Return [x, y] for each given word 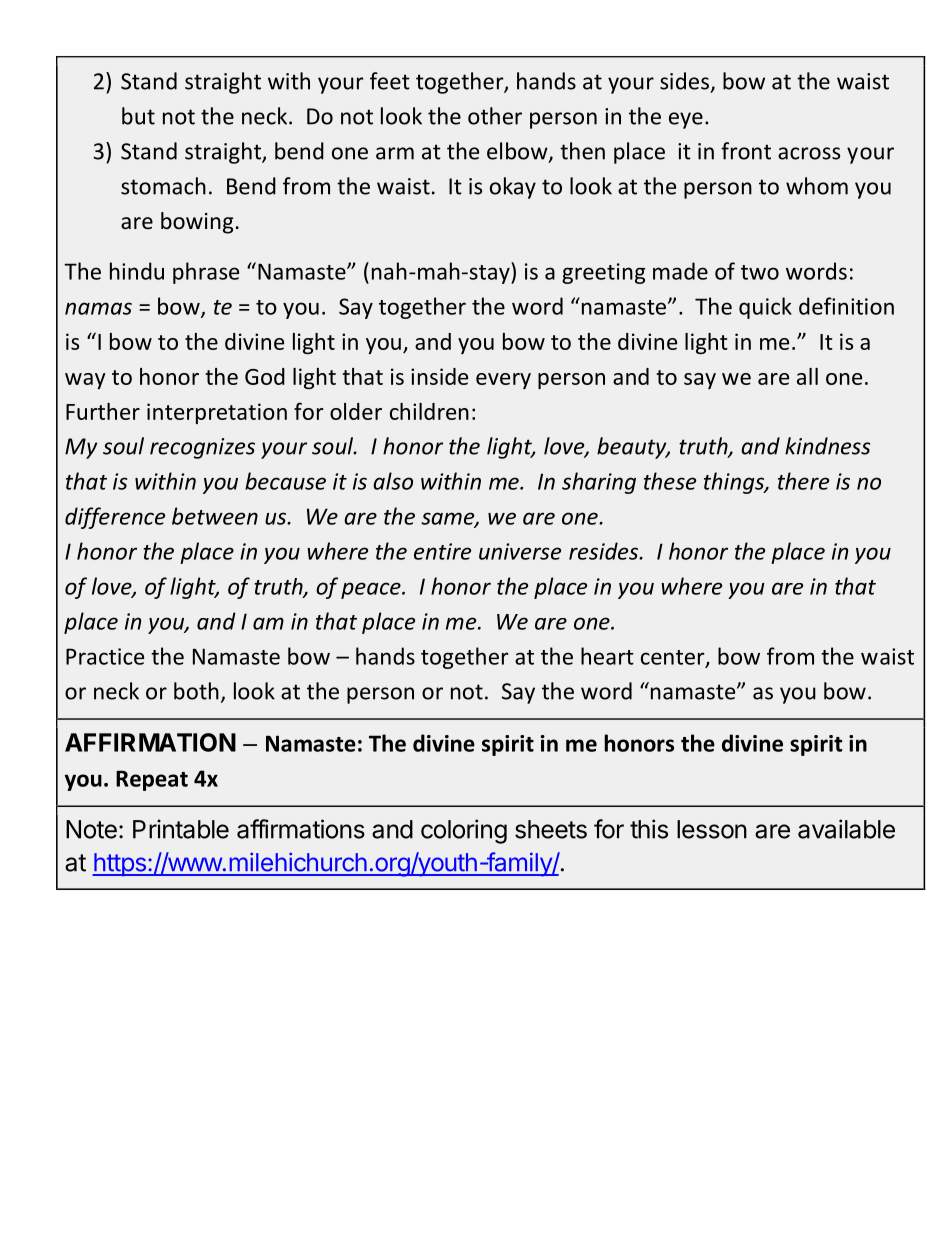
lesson [712, 829]
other [495, 116]
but [138, 116]
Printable [181, 829]
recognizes [202, 448]
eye [686, 120]
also [393, 481]
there [803, 481]
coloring [464, 831]
